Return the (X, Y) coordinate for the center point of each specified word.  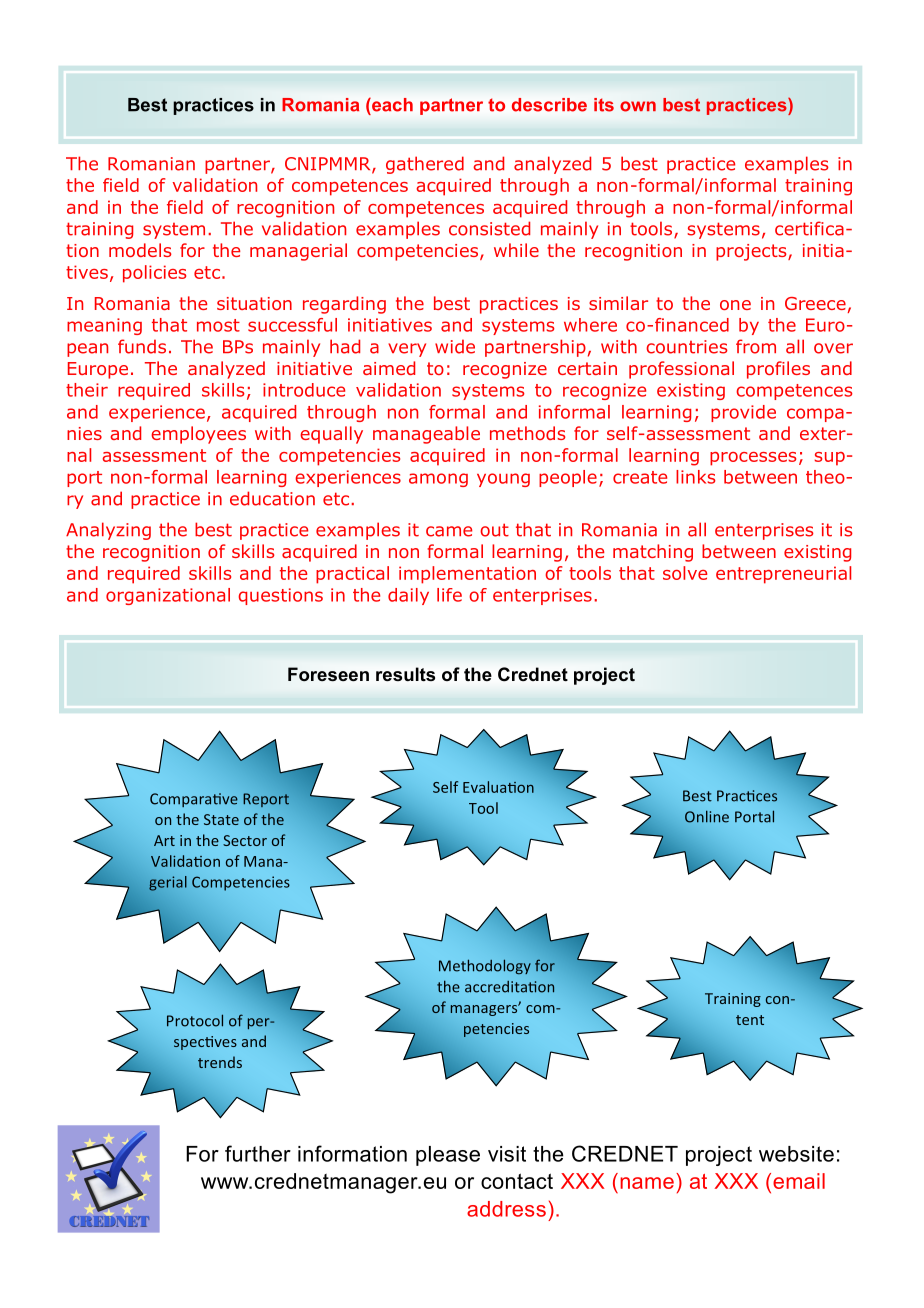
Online (707, 816)
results (405, 674)
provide (743, 413)
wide (455, 346)
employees (198, 435)
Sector (245, 840)
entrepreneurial (783, 575)
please (448, 1156)
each (391, 105)
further (258, 1153)
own (638, 106)
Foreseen (328, 674)
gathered (425, 165)
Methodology (485, 967)
